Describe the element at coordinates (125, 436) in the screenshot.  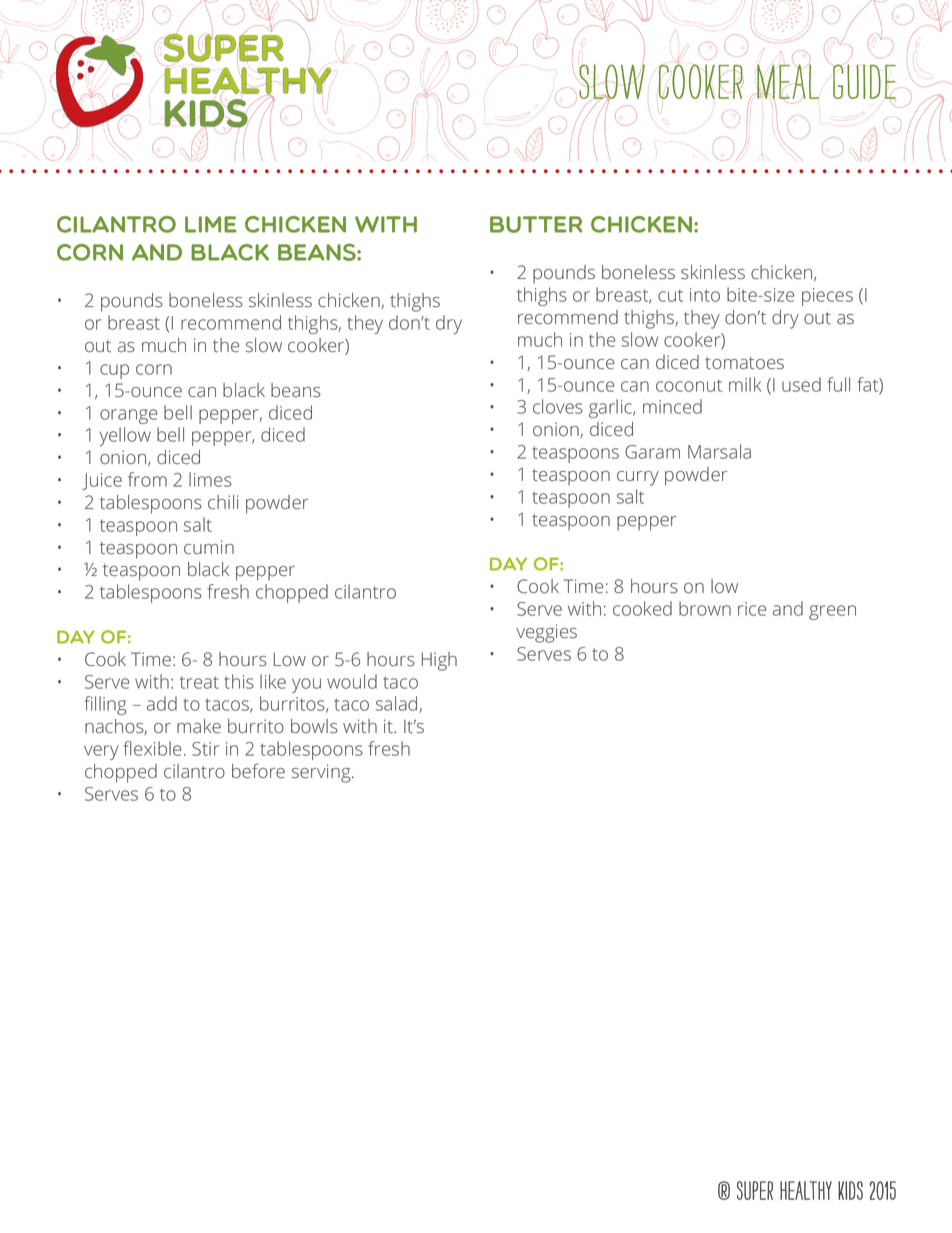
I see `yellow` at that location.
